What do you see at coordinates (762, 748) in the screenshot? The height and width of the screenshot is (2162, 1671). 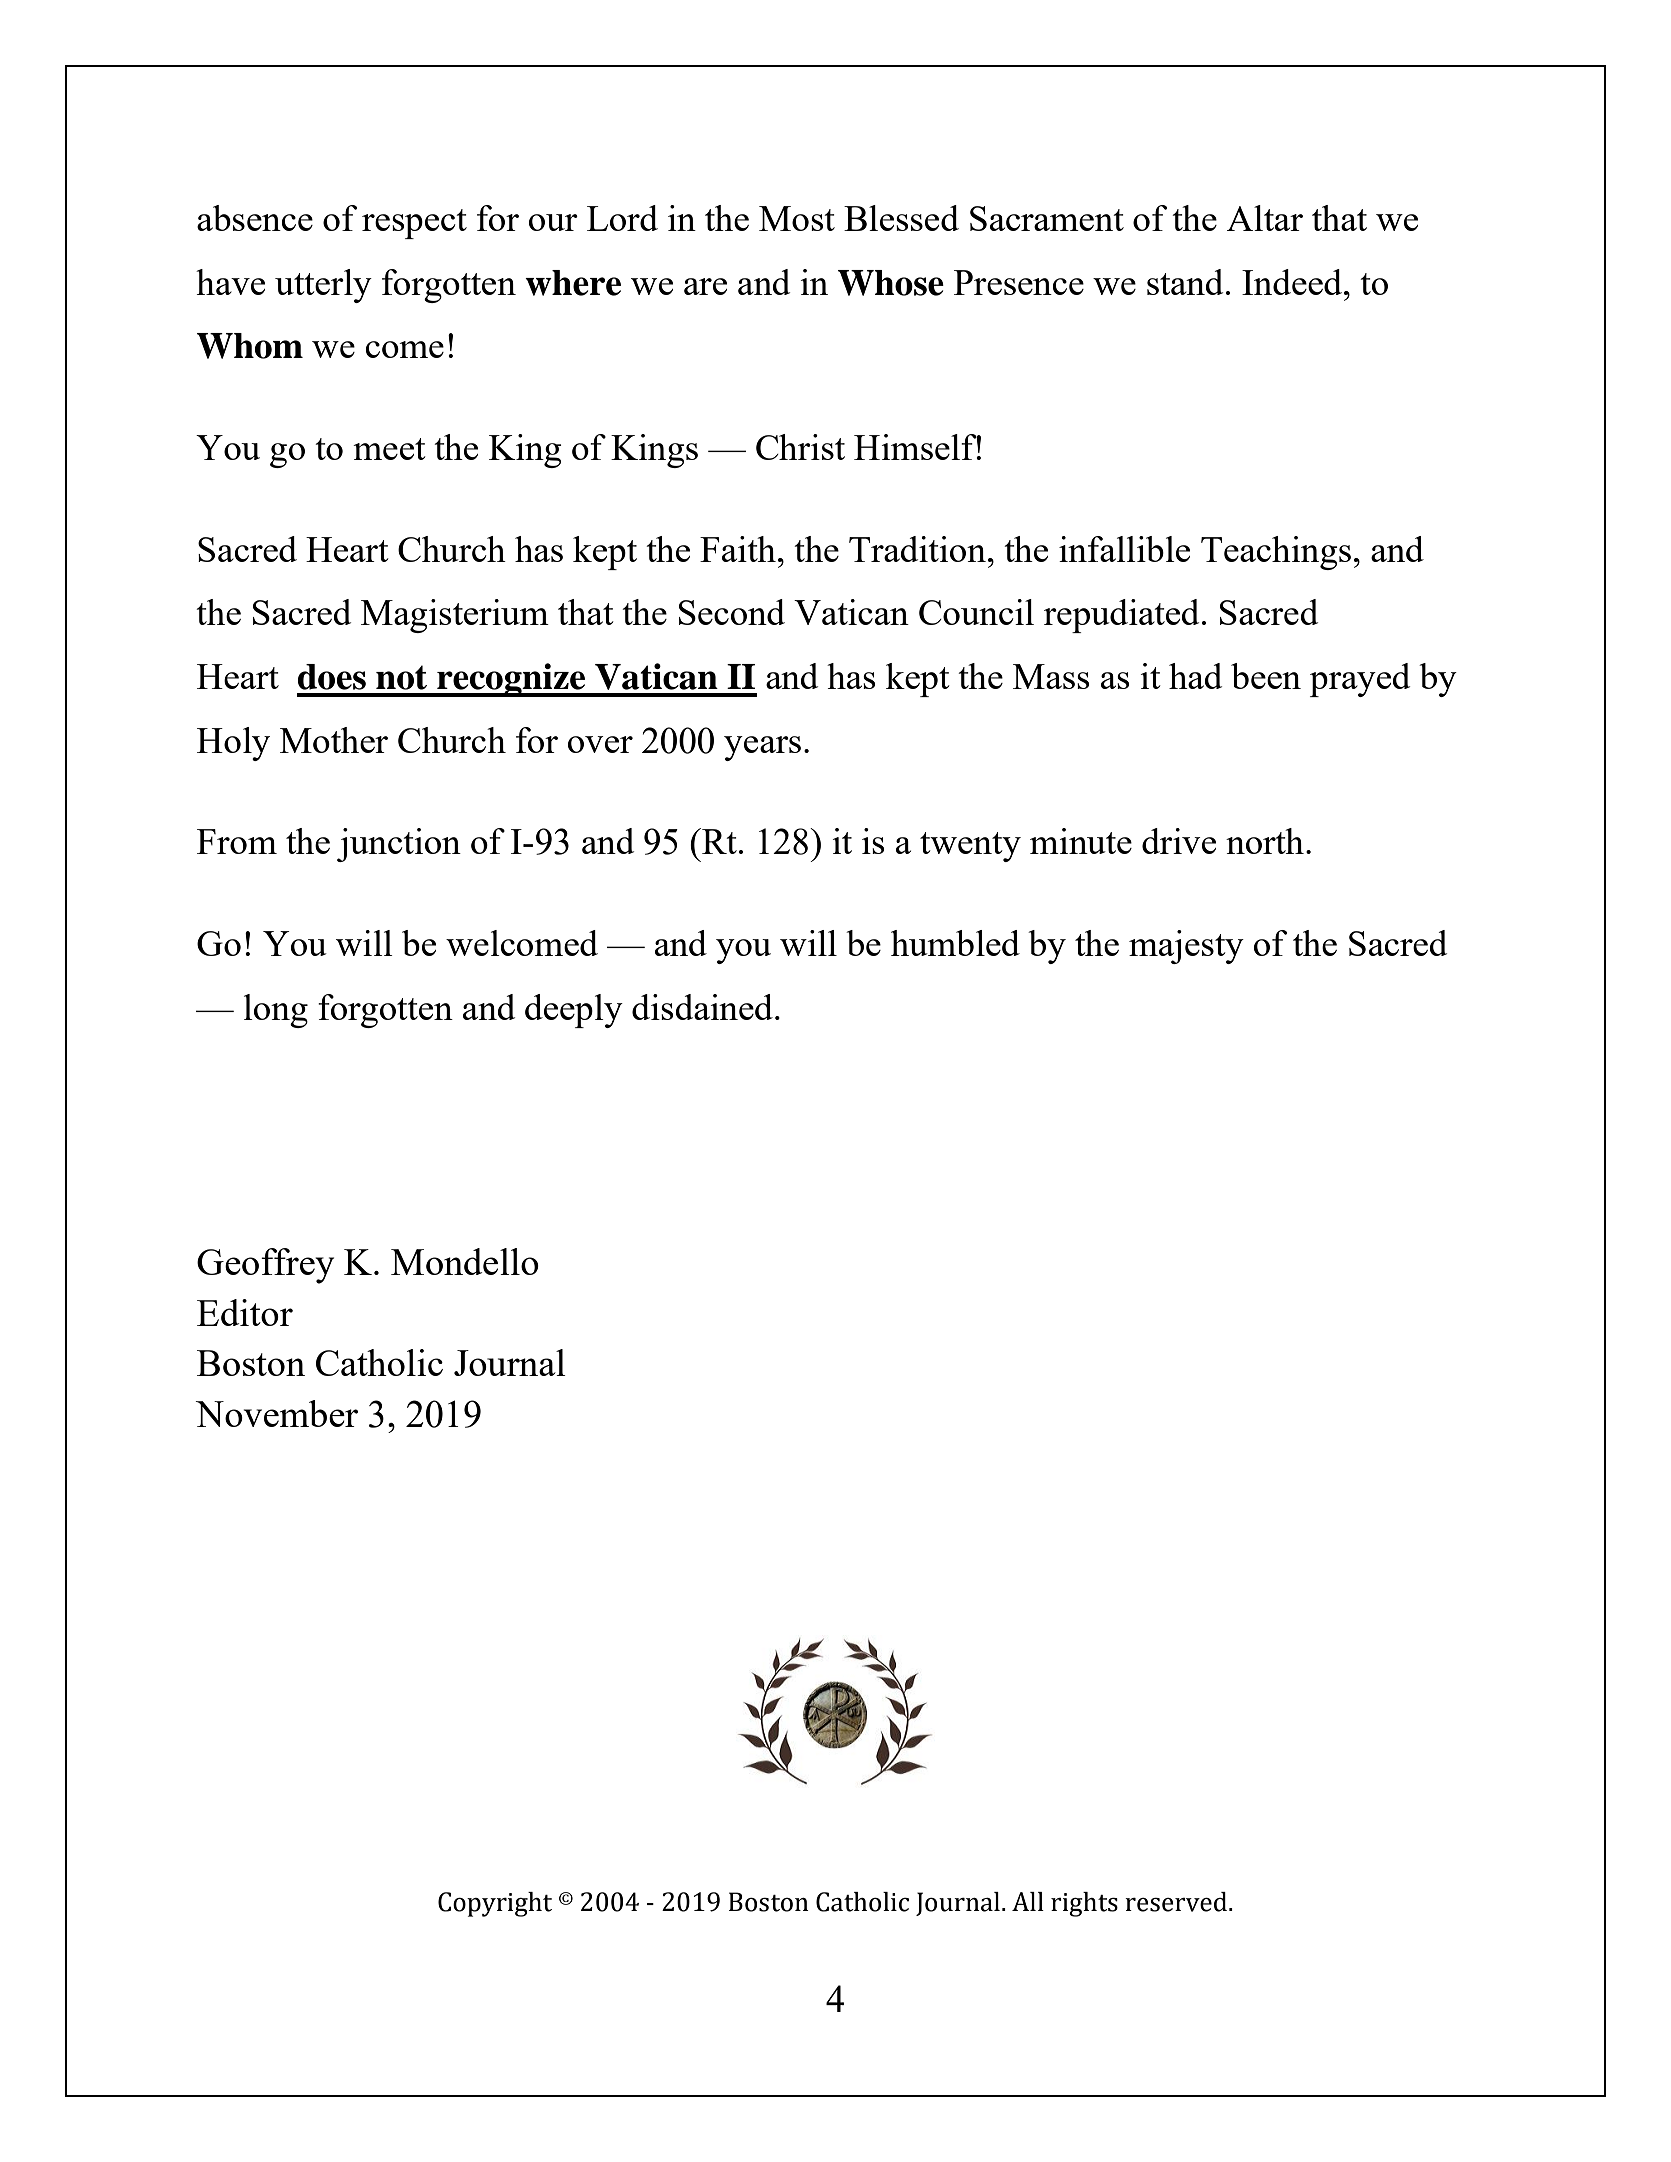 I see `years` at bounding box center [762, 748].
